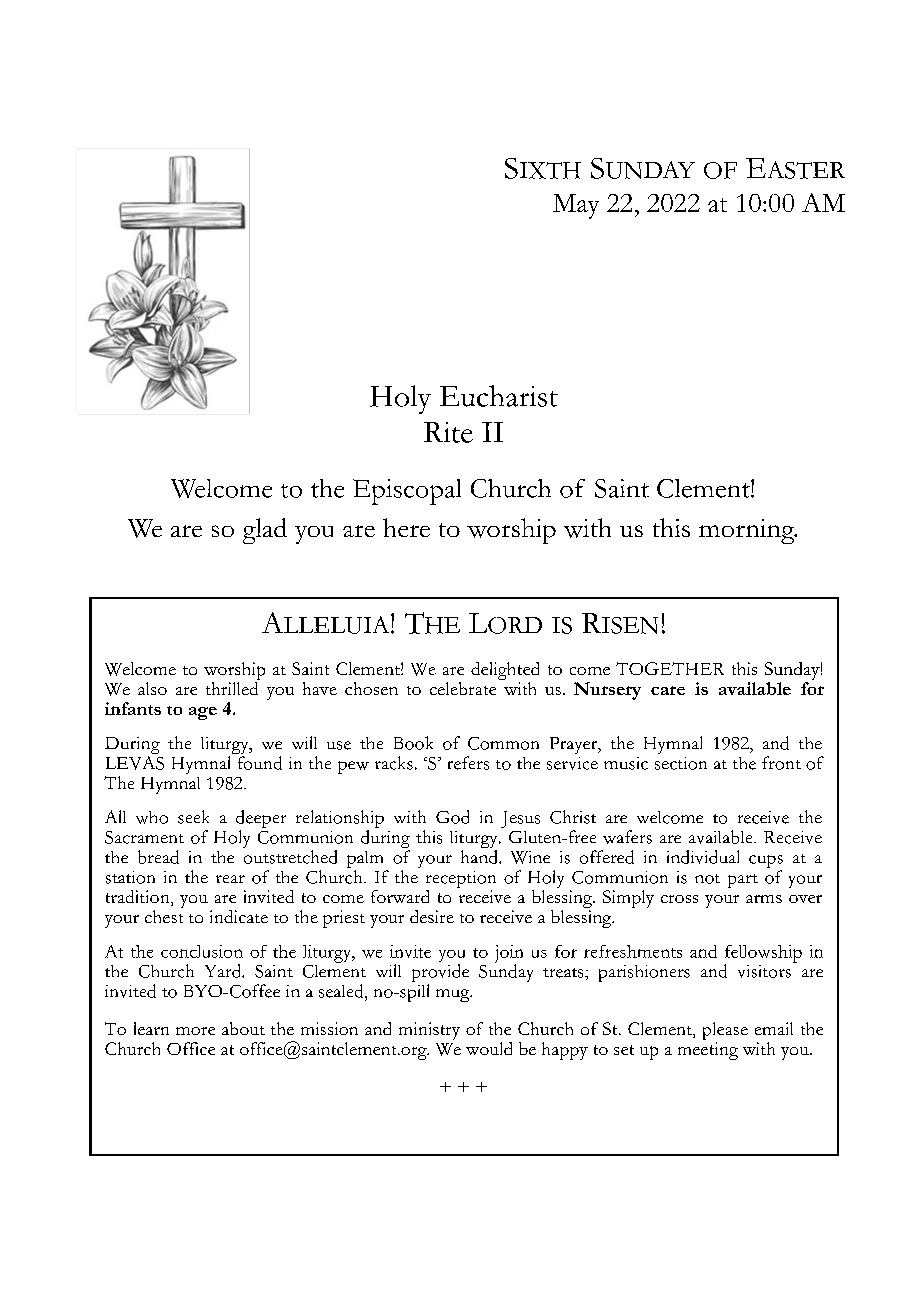 The width and height of the image is (924, 1304). What do you see at coordinates (448, 432) in the image?
I see `Rite` at bounding box center [448, 432].
